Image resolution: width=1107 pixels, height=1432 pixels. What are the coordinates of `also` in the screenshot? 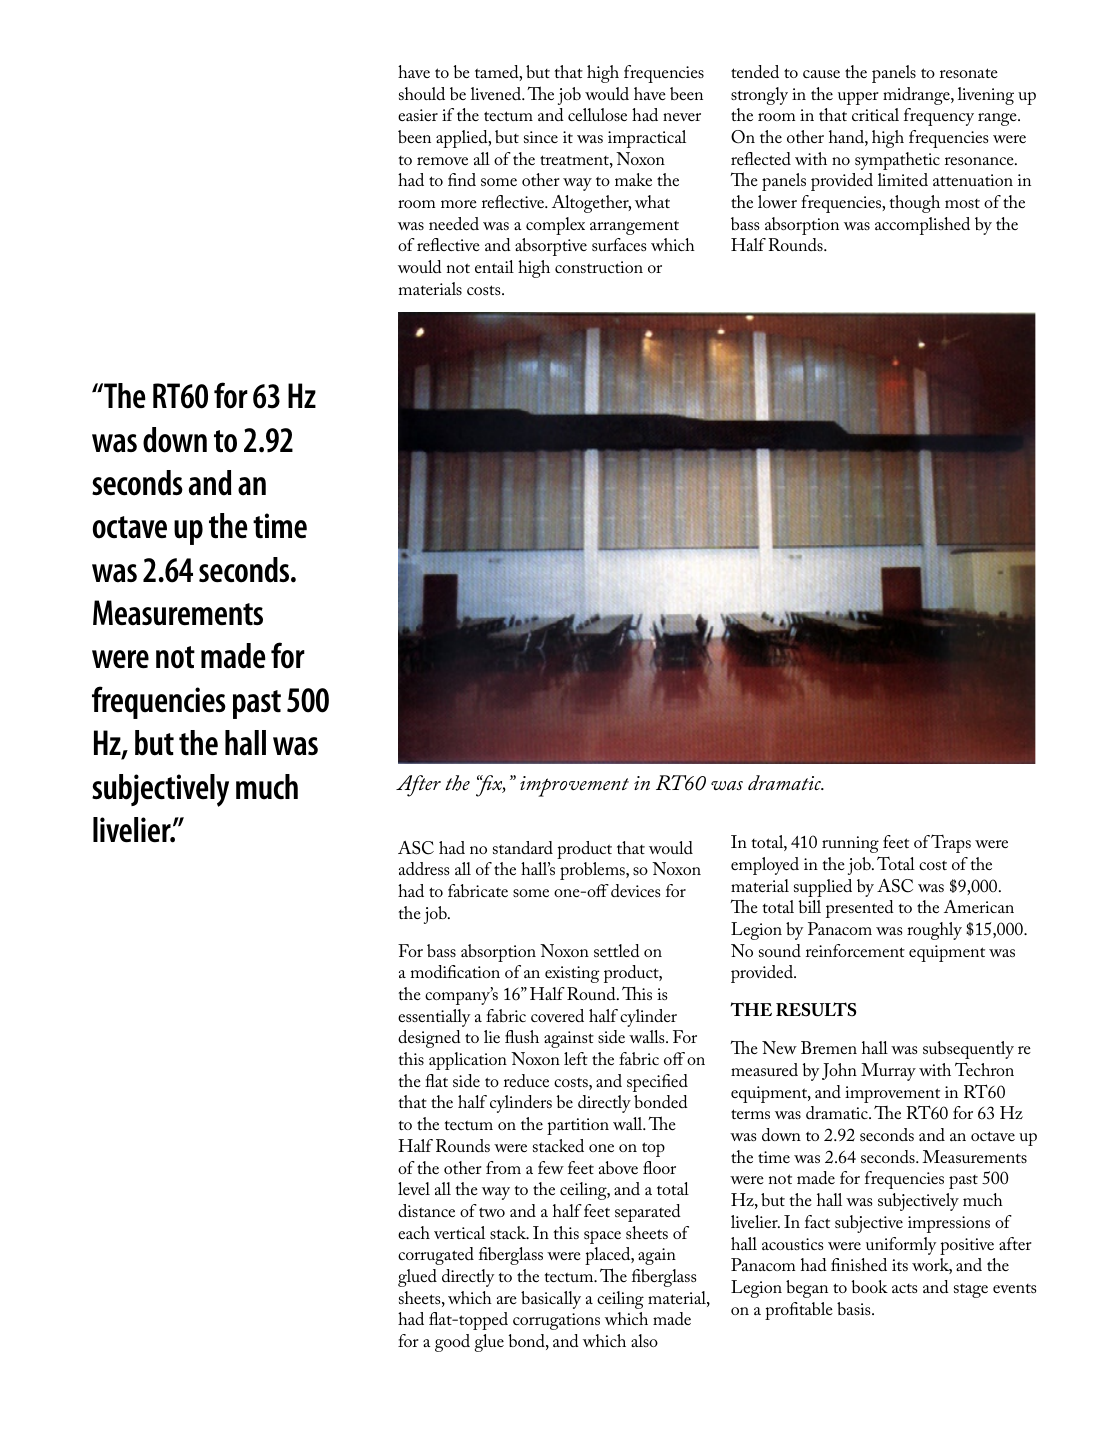 It's located at (644, 1340).
